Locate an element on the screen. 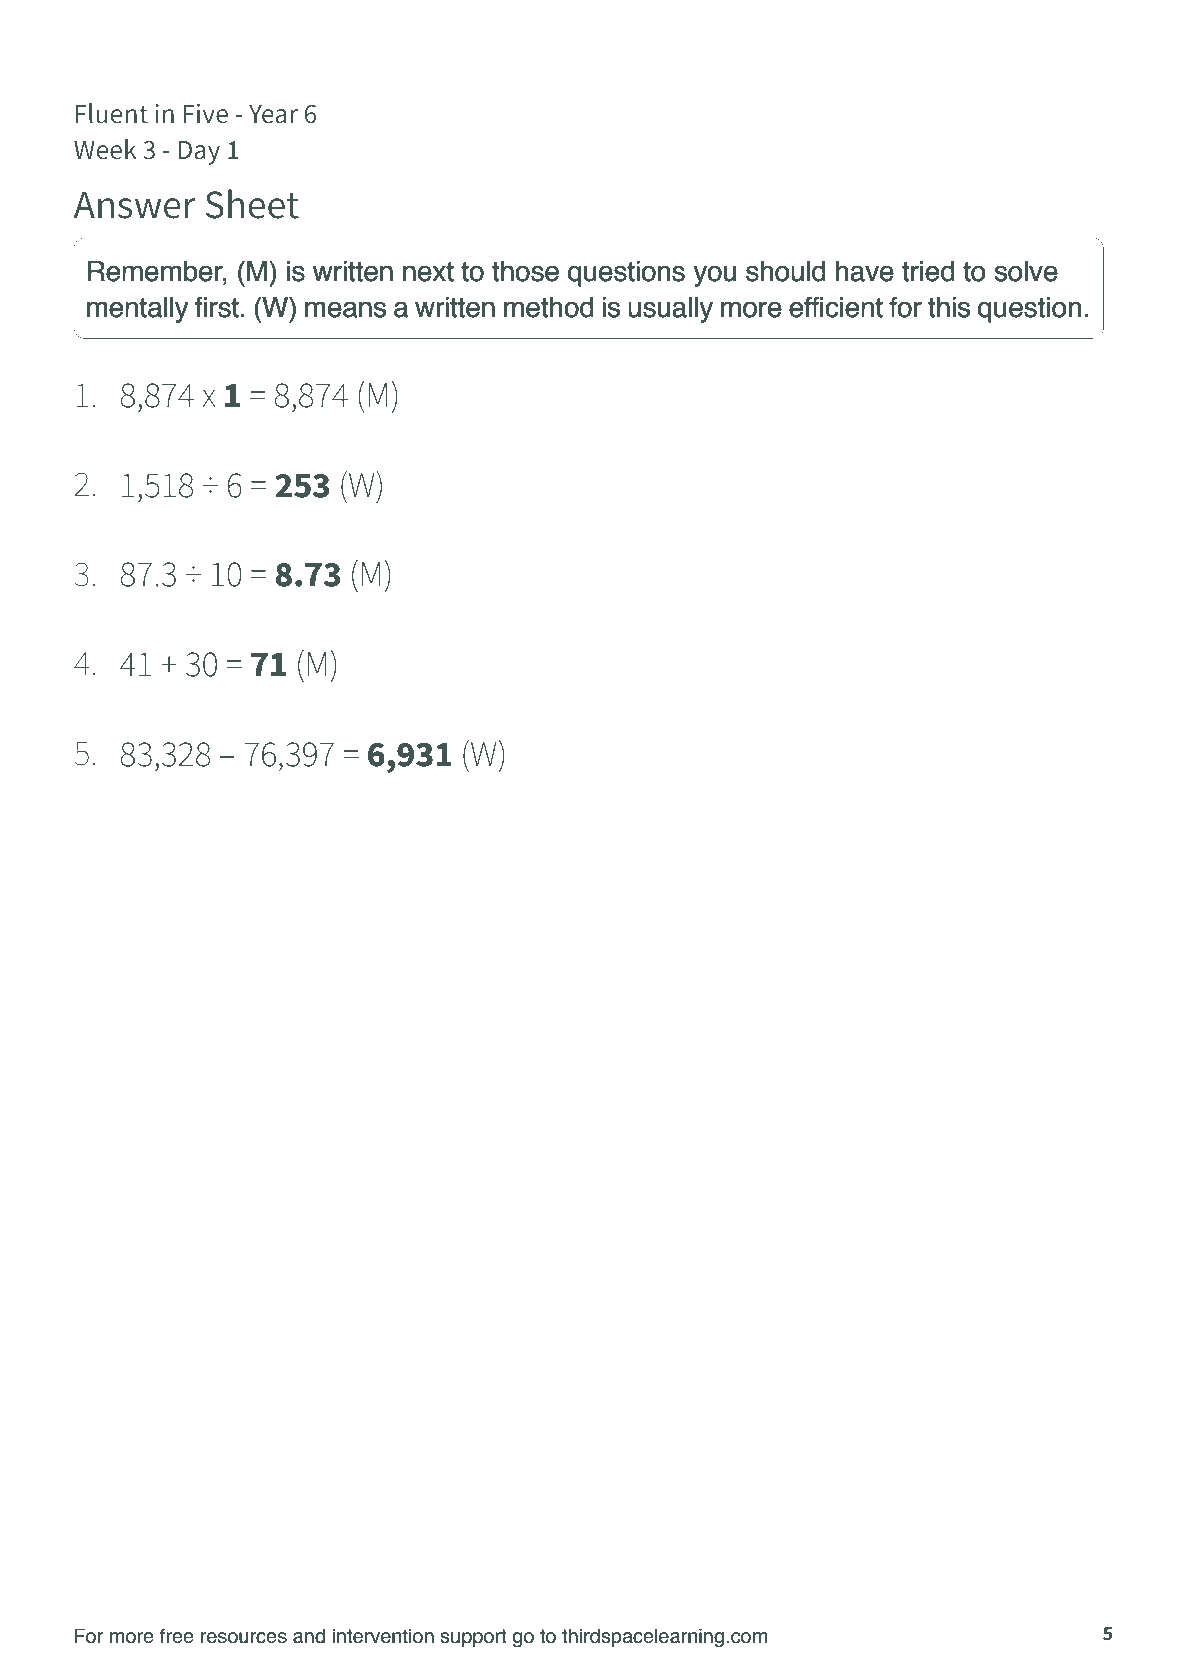 The height and width of the screenshot is (1678, 1187). intervention is located at coordinates (383, 1636).
